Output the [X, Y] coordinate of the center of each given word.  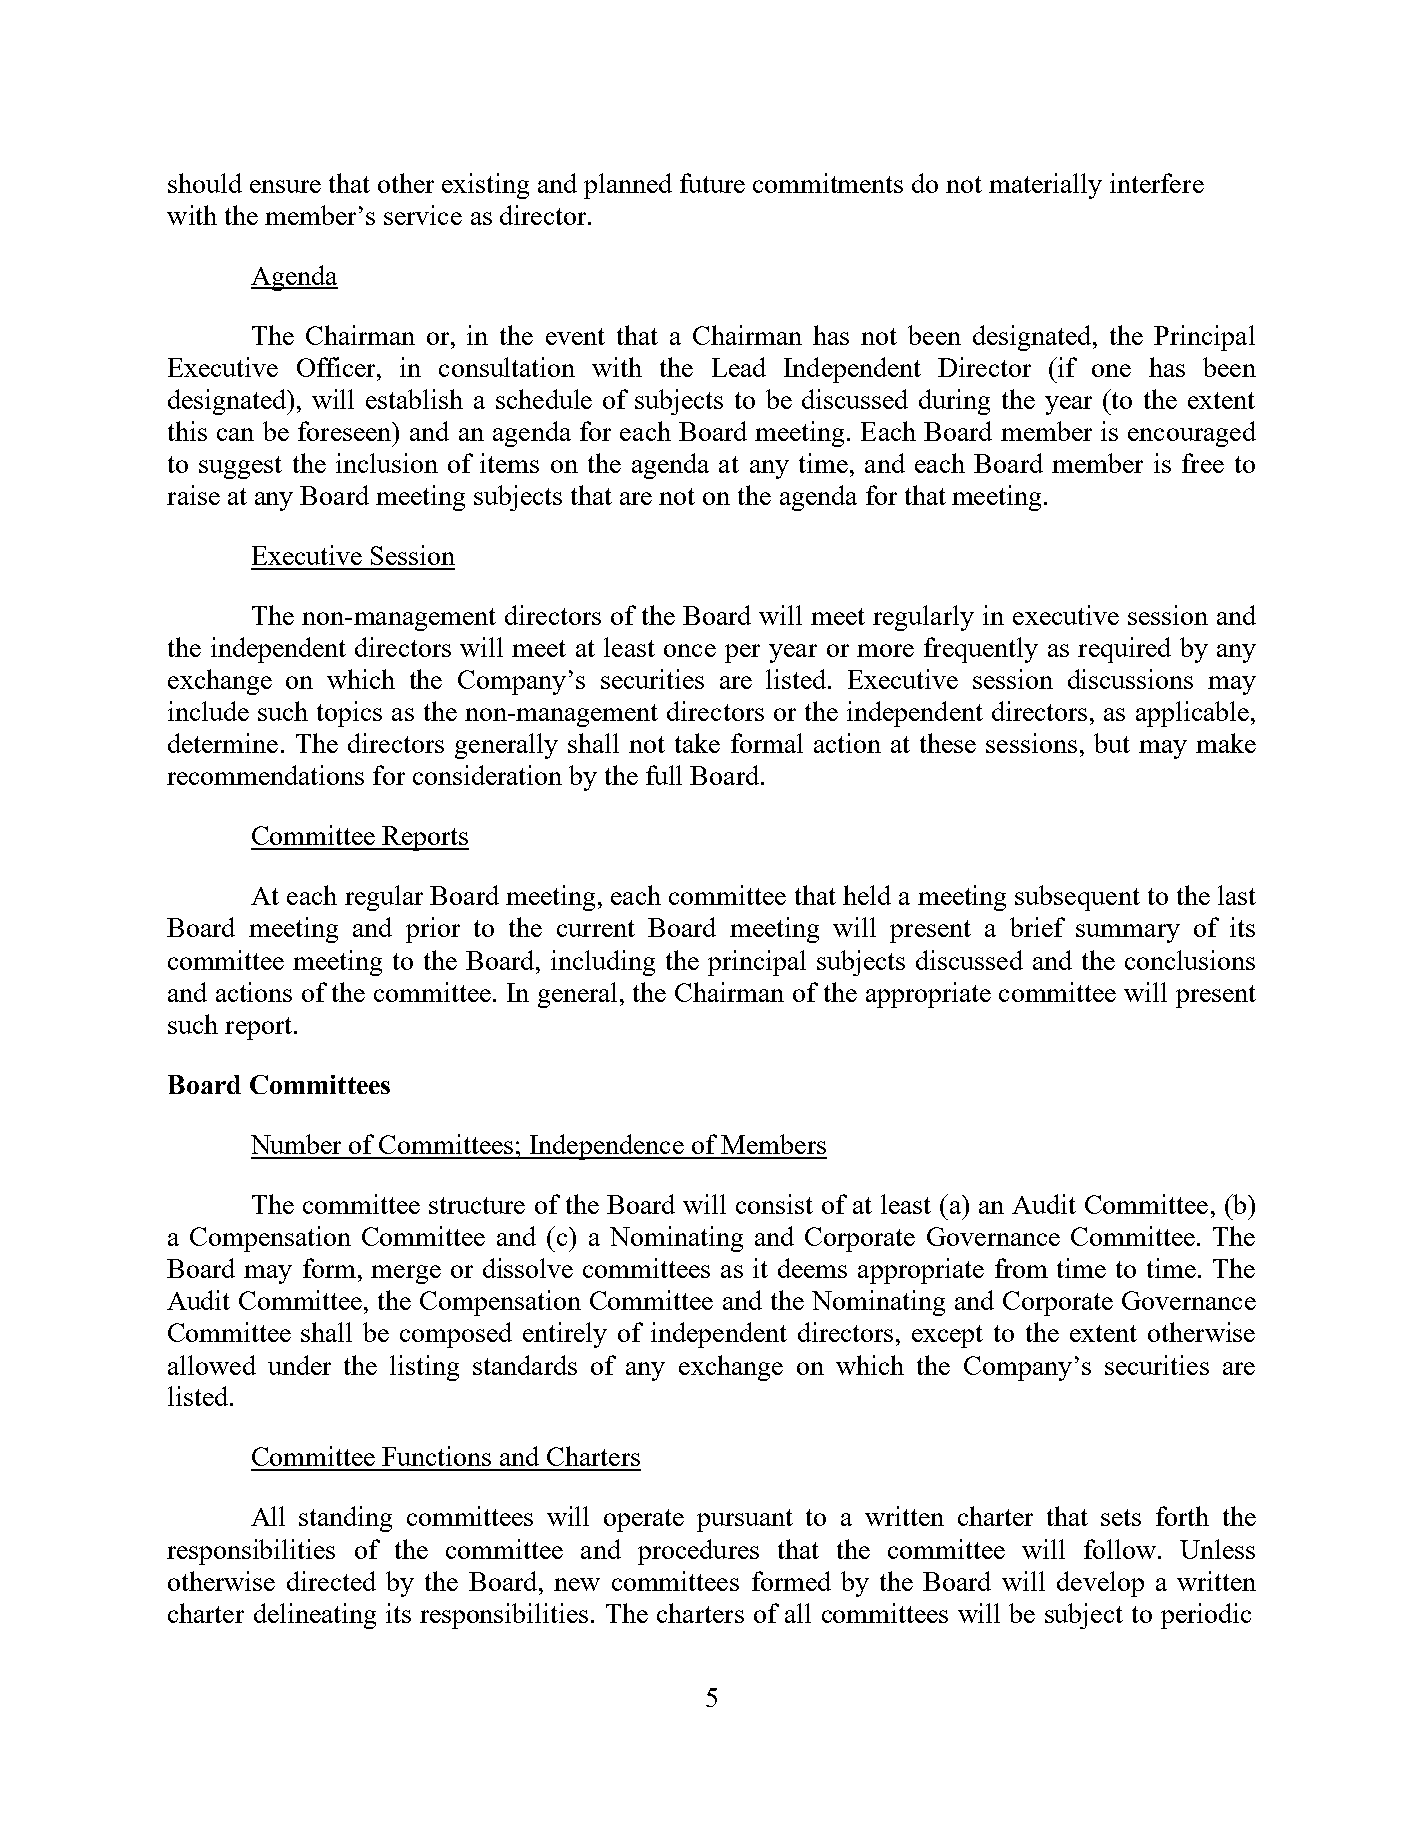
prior [433, 930]
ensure [285, 186]
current [596, 928]
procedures [698, 1552]
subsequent [1077, 898]
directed [331, 1581]
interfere [1157, 183]
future [712, 183]
